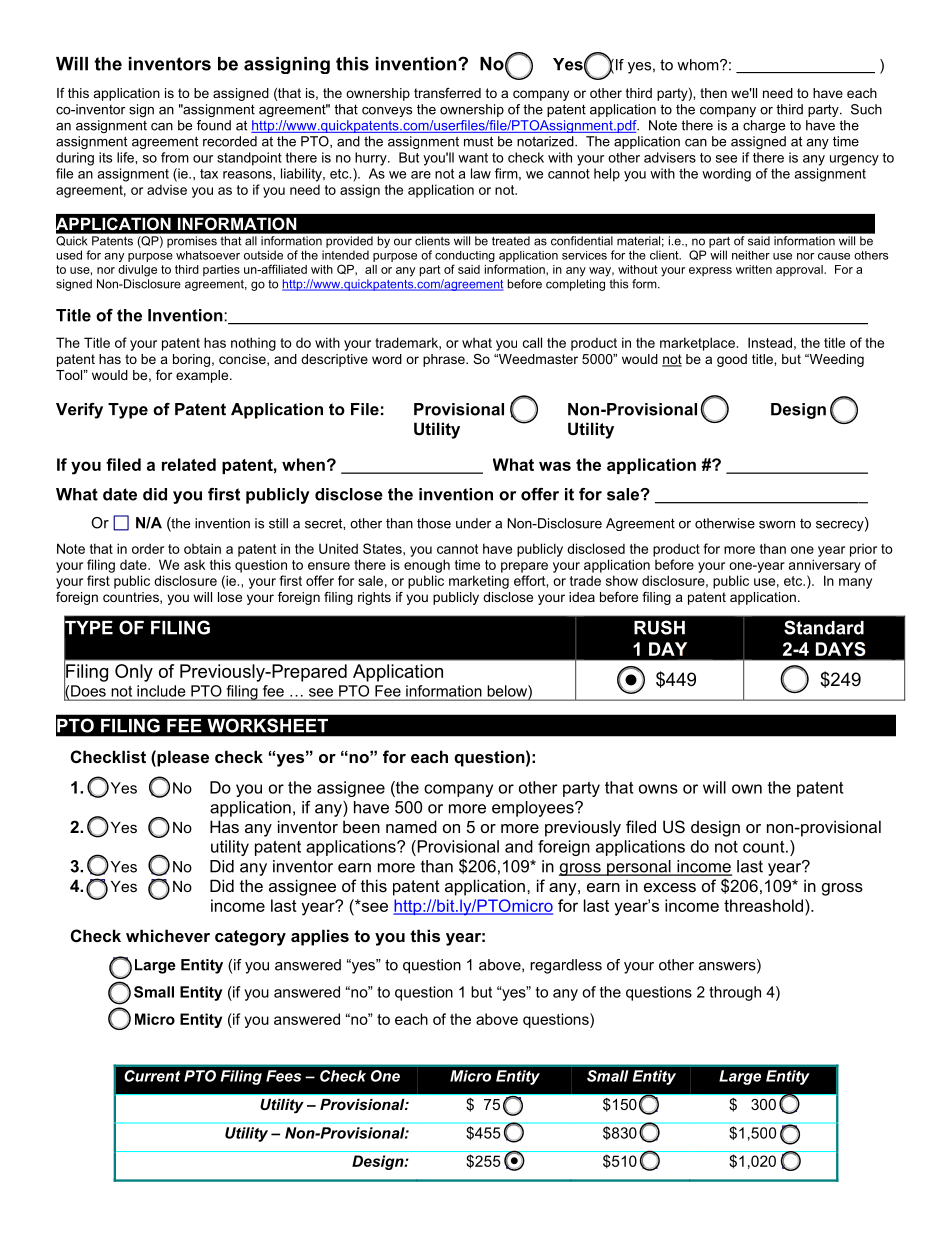 The height and width of the screenshot is (1233, 952). Describe the element at coordinates (566, 966) in the screenshot. I see `regardless` at that location.
